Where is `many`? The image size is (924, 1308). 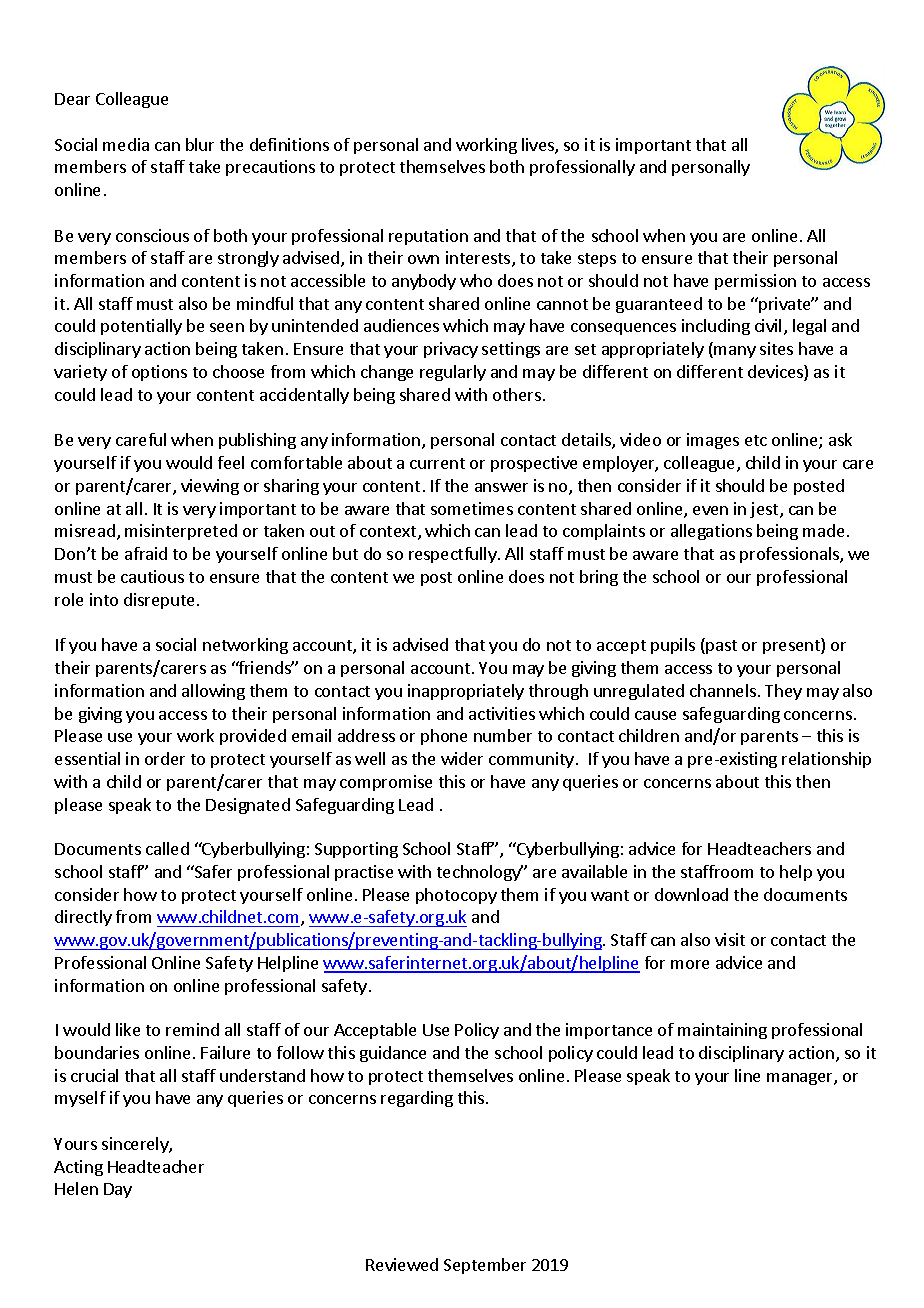 many is located at coordinates (735, 352).
